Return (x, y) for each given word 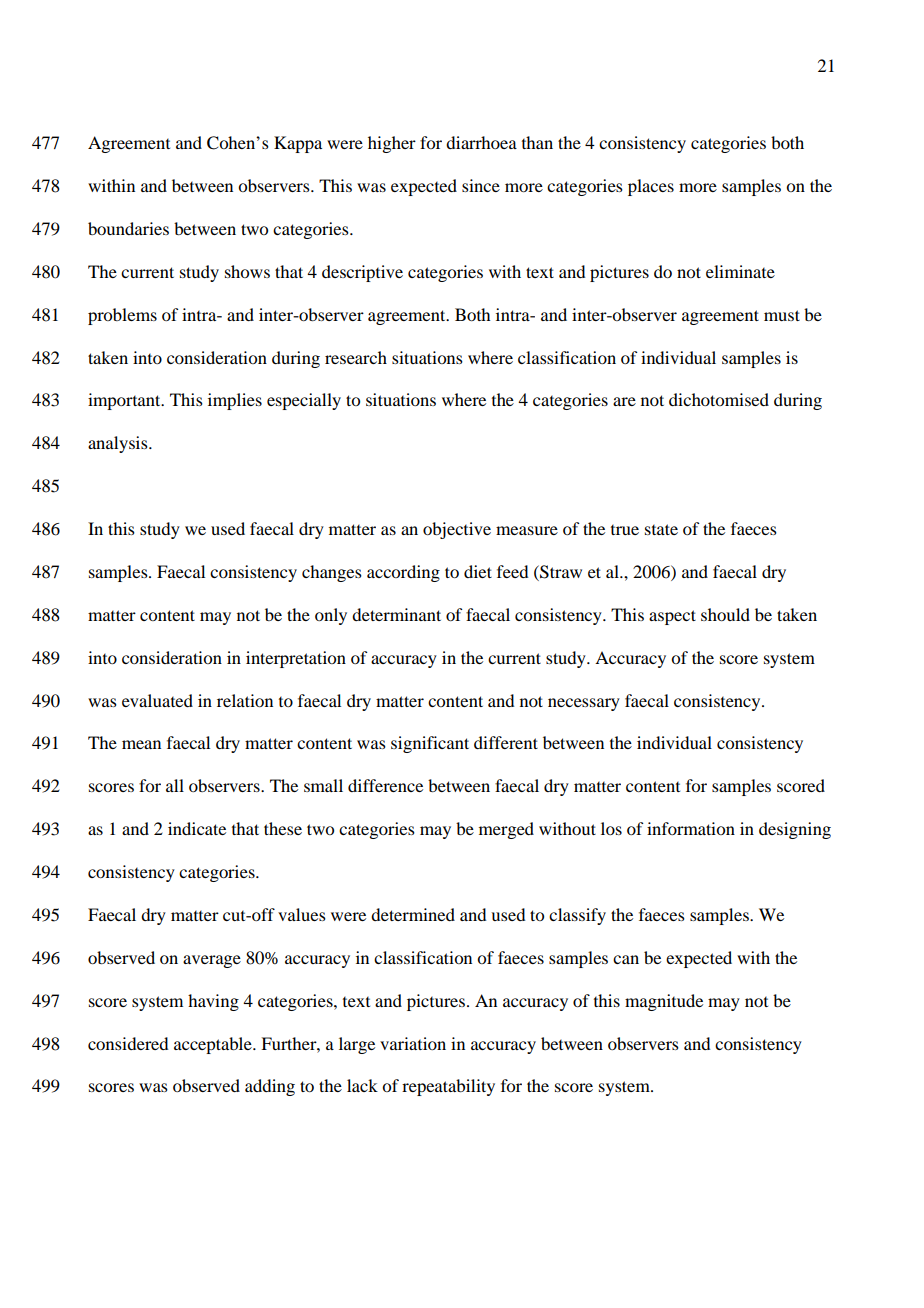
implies (235, 401)
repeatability (448, 1087)
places (651, 187)
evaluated (157, 700)
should (725, 614)
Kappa (298, 144)
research (356, 357)
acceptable (214, 1045)
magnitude (664, 1002)
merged (506, 830)
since (481, 185)
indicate (197, 828)
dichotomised (719, 399)
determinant (396, 614)
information (691, 828)
